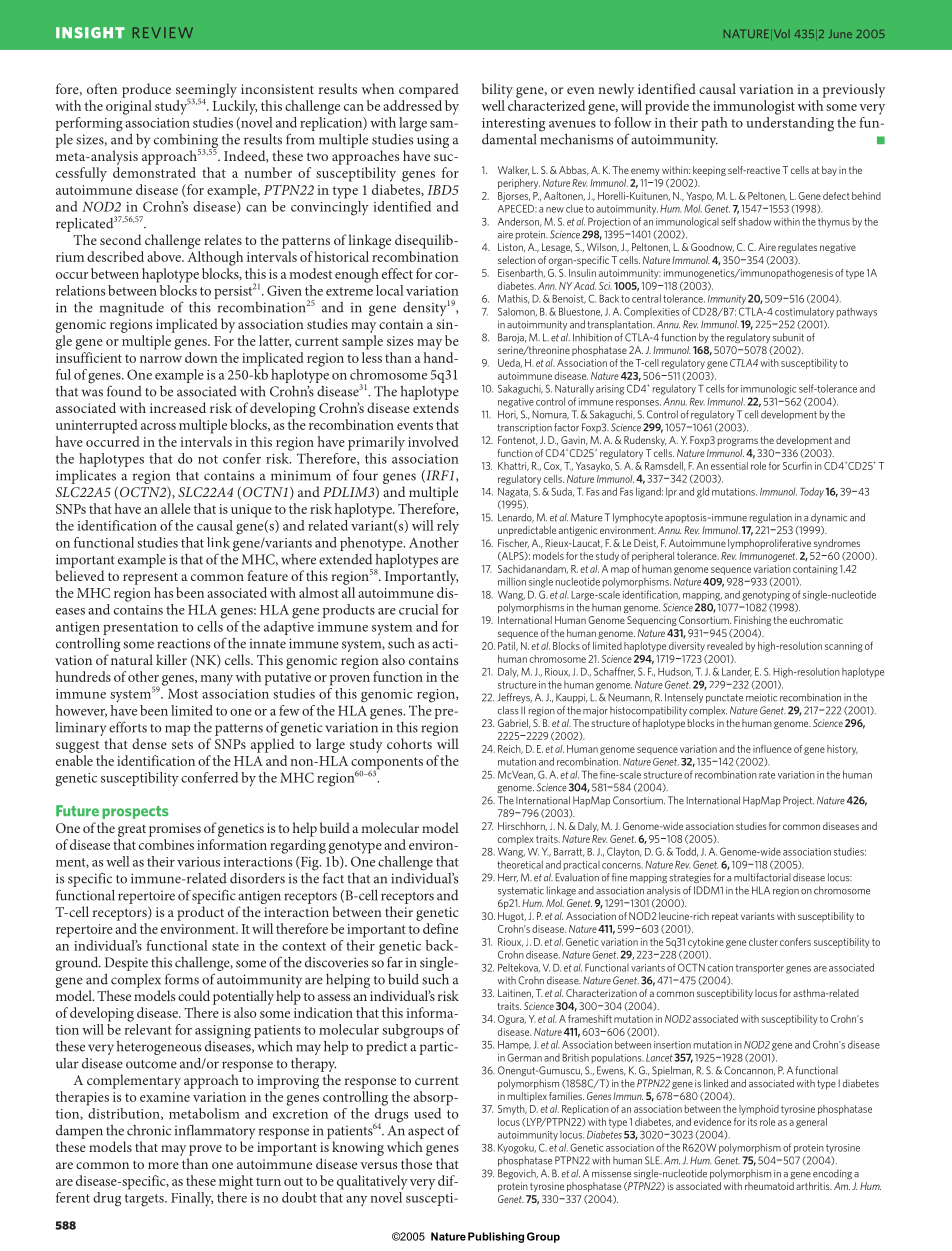 The height and width of the document is (1251, 952). I want to click on narrow, so click(161, 359).
